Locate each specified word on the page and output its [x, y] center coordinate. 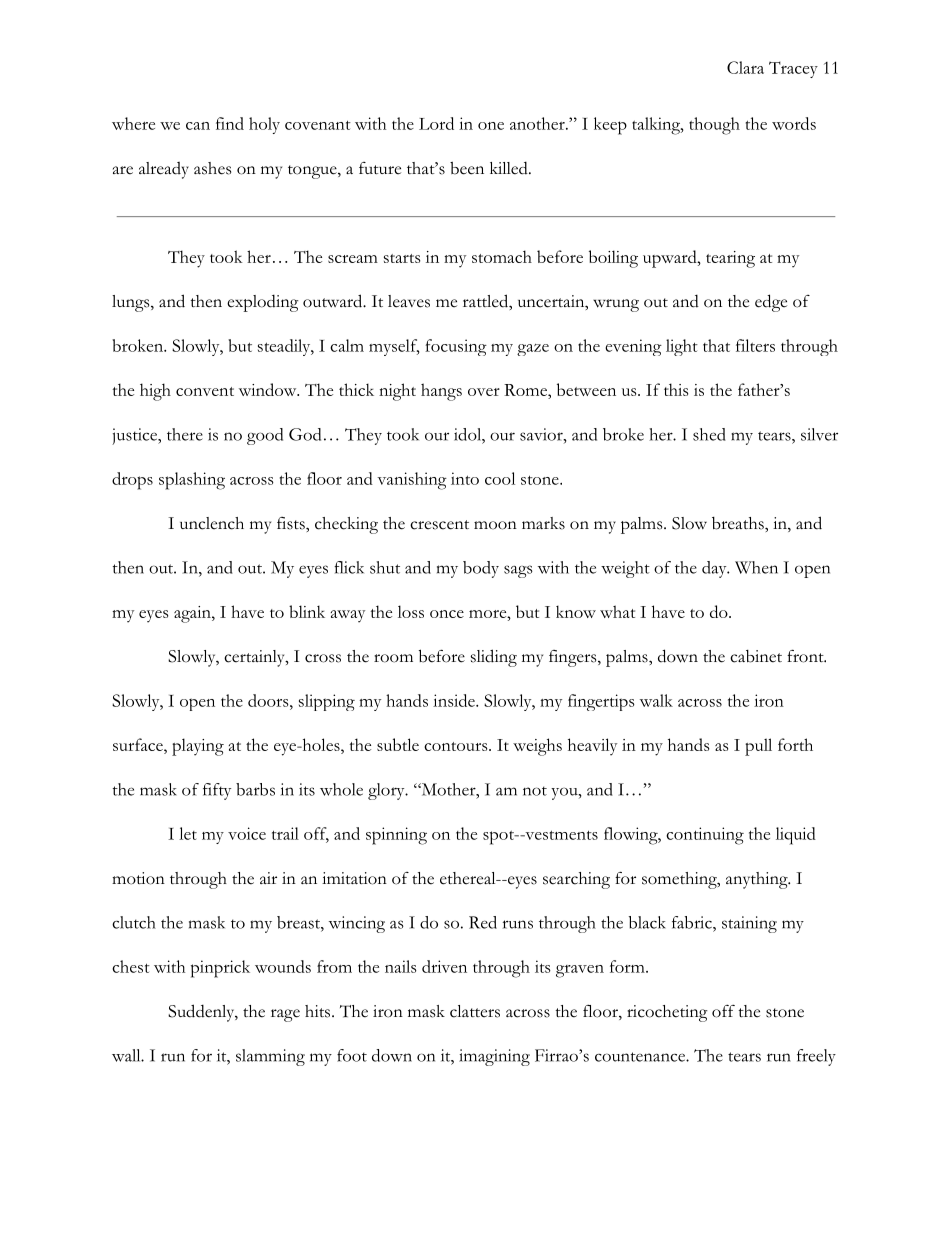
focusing [456, 347]
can [198, 126]
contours [455, 746]
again [193, 614]
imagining [494, 1057]
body [481, 569]
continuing [705, 836]
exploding [263, 303]
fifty [217, 791]
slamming [270, 1057]
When [756, 567]
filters [755, 345]
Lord [436, 123]
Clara [745, 67]
